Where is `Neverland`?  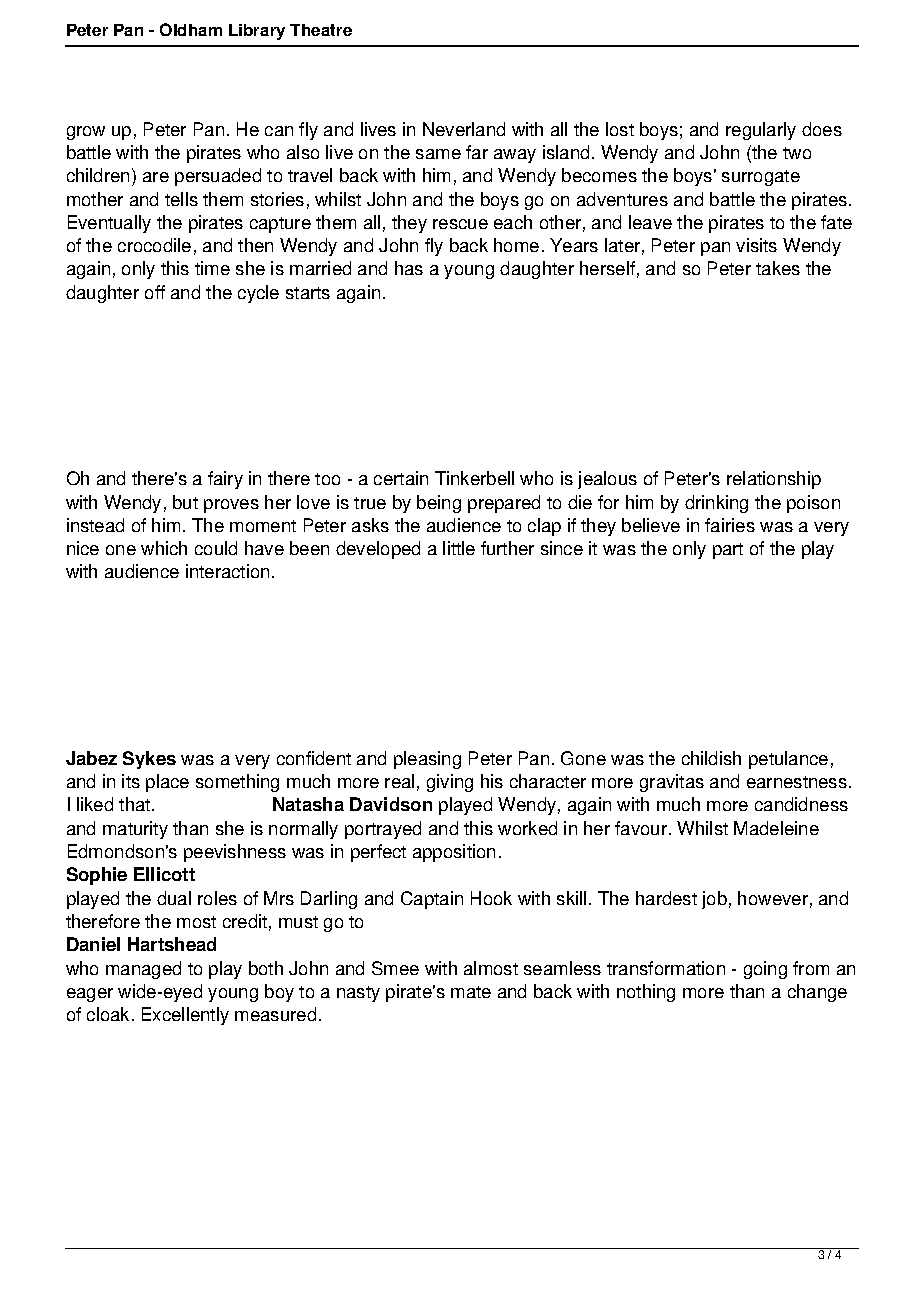 Neverland is located at coordinates (464, 129).
